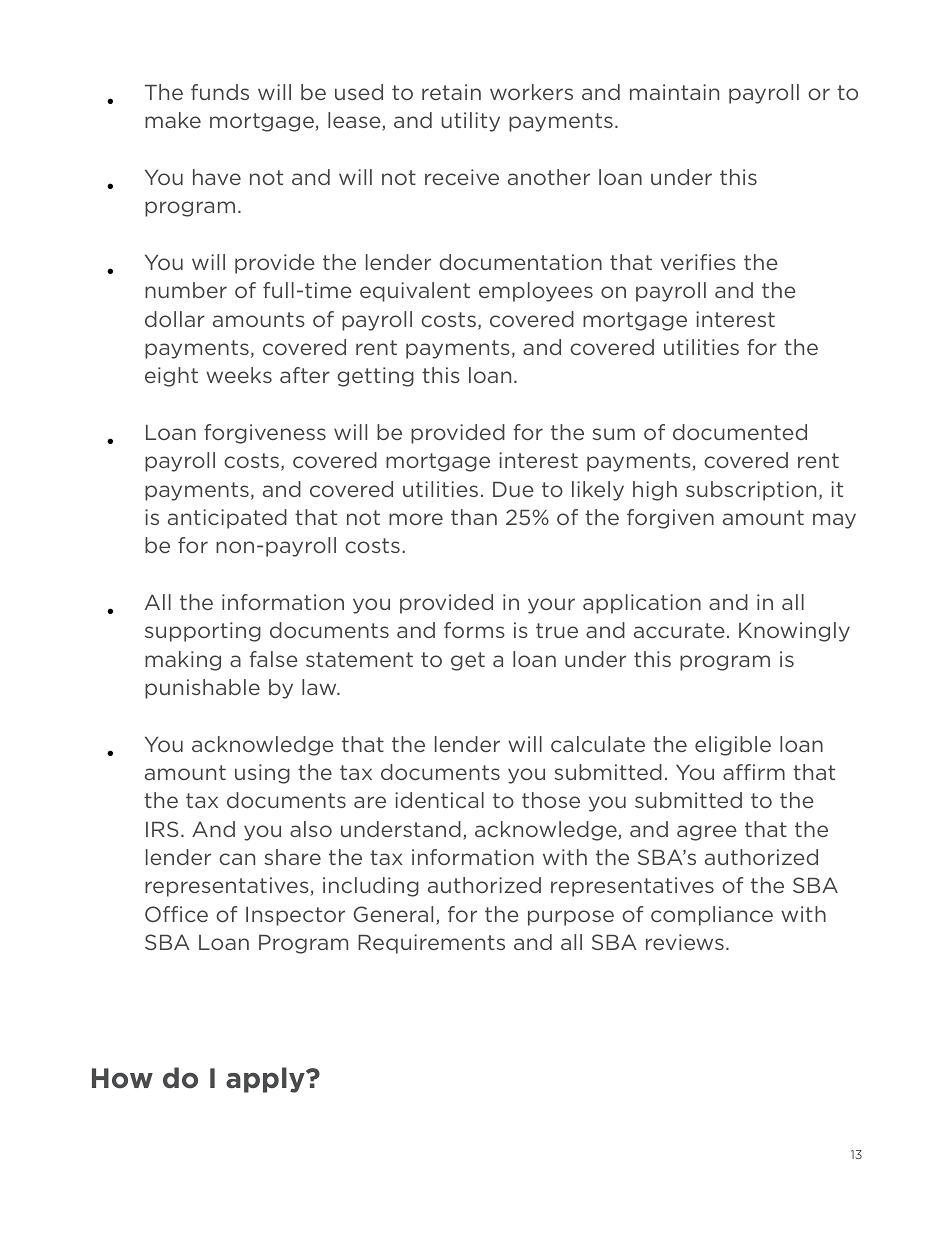  I want to click on make, so click(173, 120).
